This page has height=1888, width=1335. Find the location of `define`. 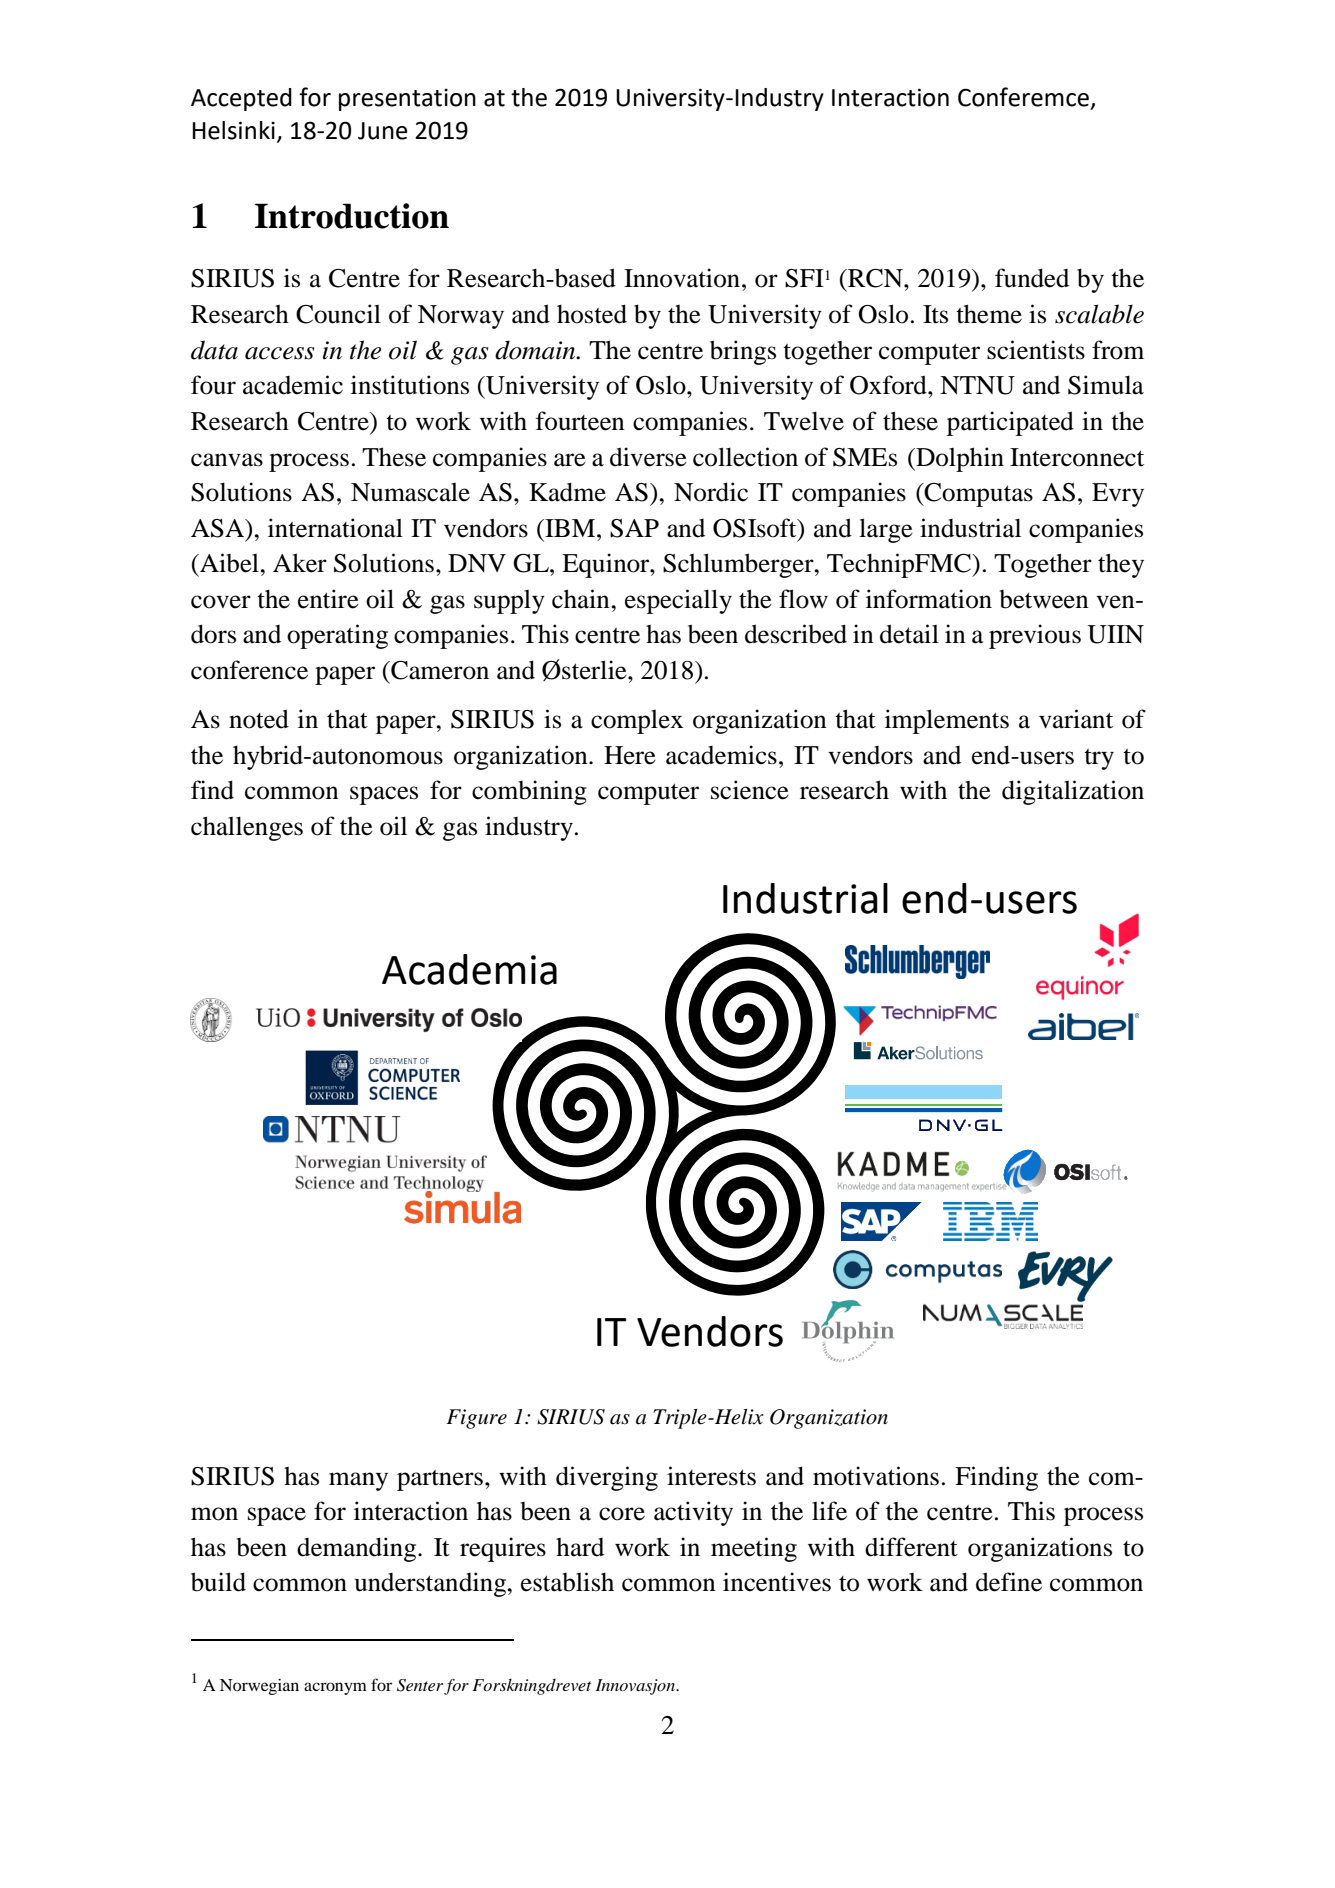

define is located at coordinates (1009, 1582).
